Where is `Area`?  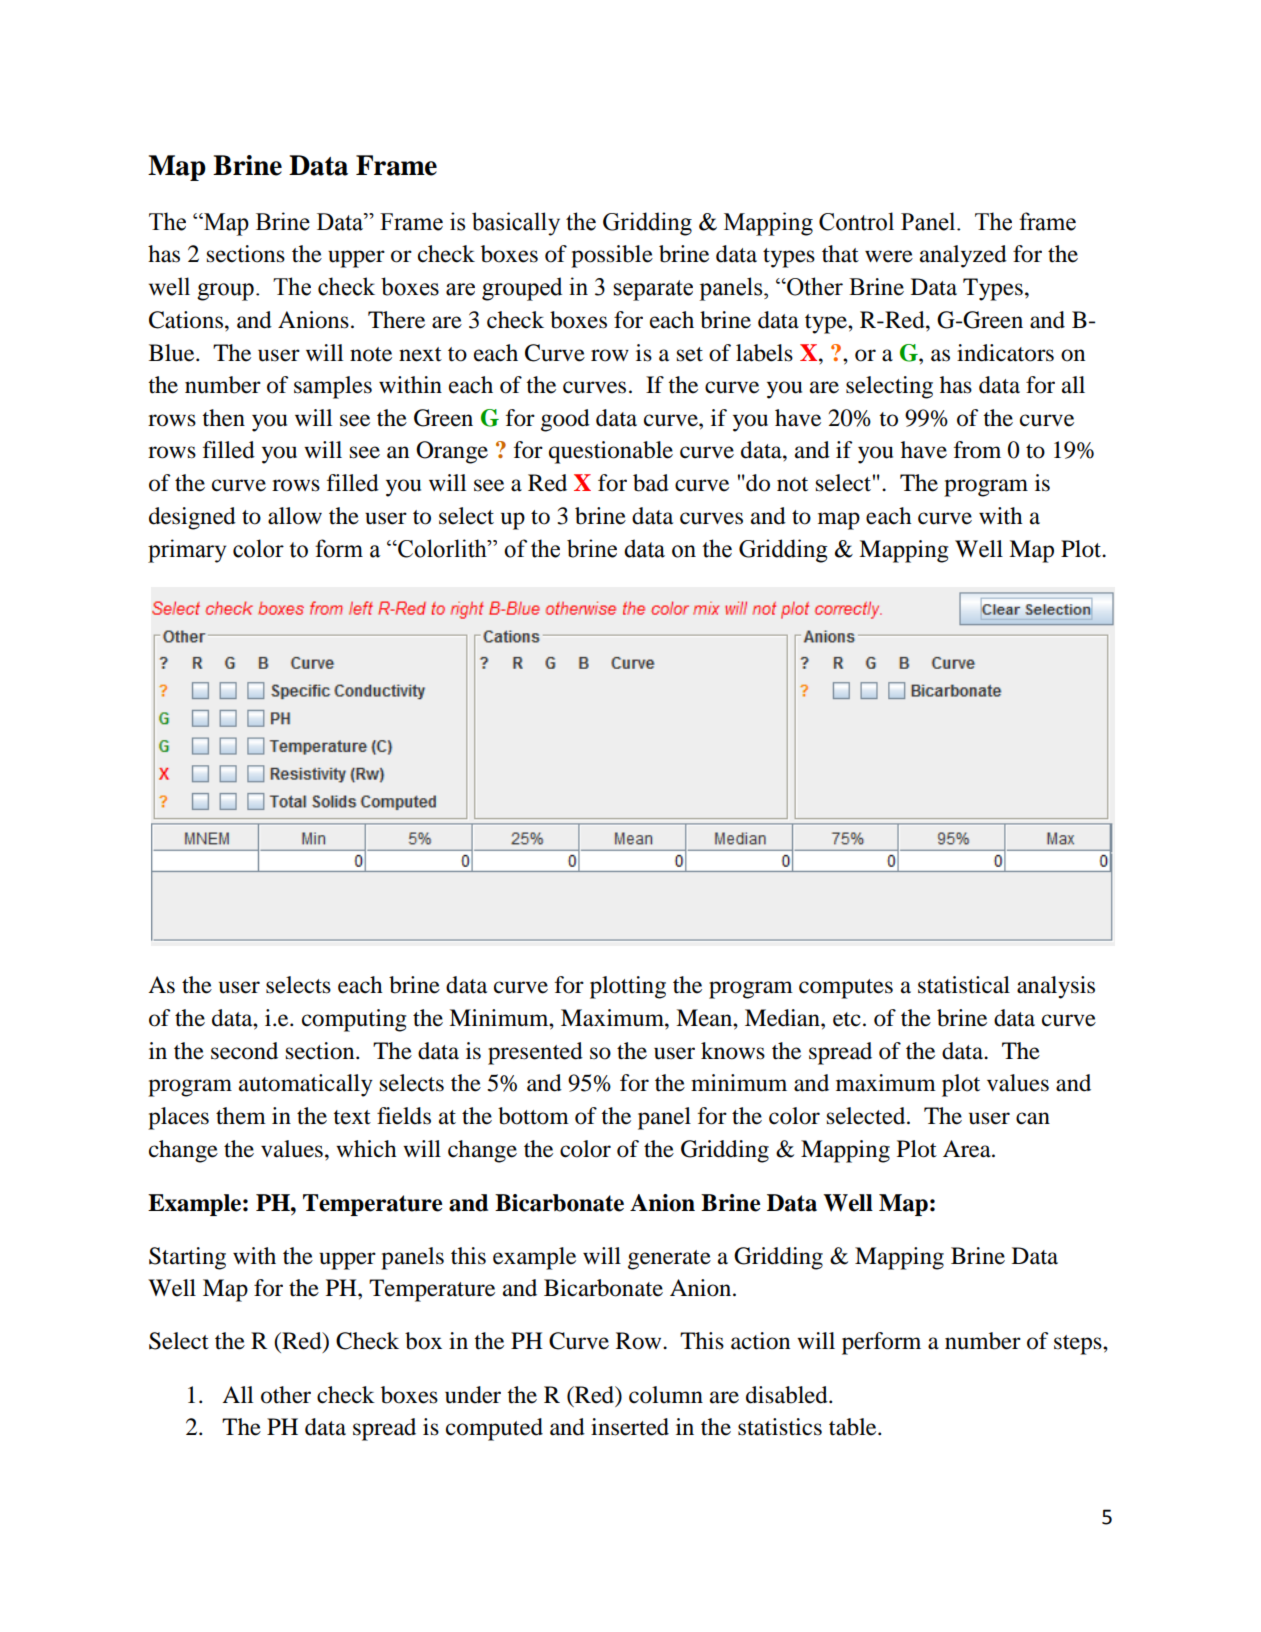
Area is located at coordinates (968, 1149).
